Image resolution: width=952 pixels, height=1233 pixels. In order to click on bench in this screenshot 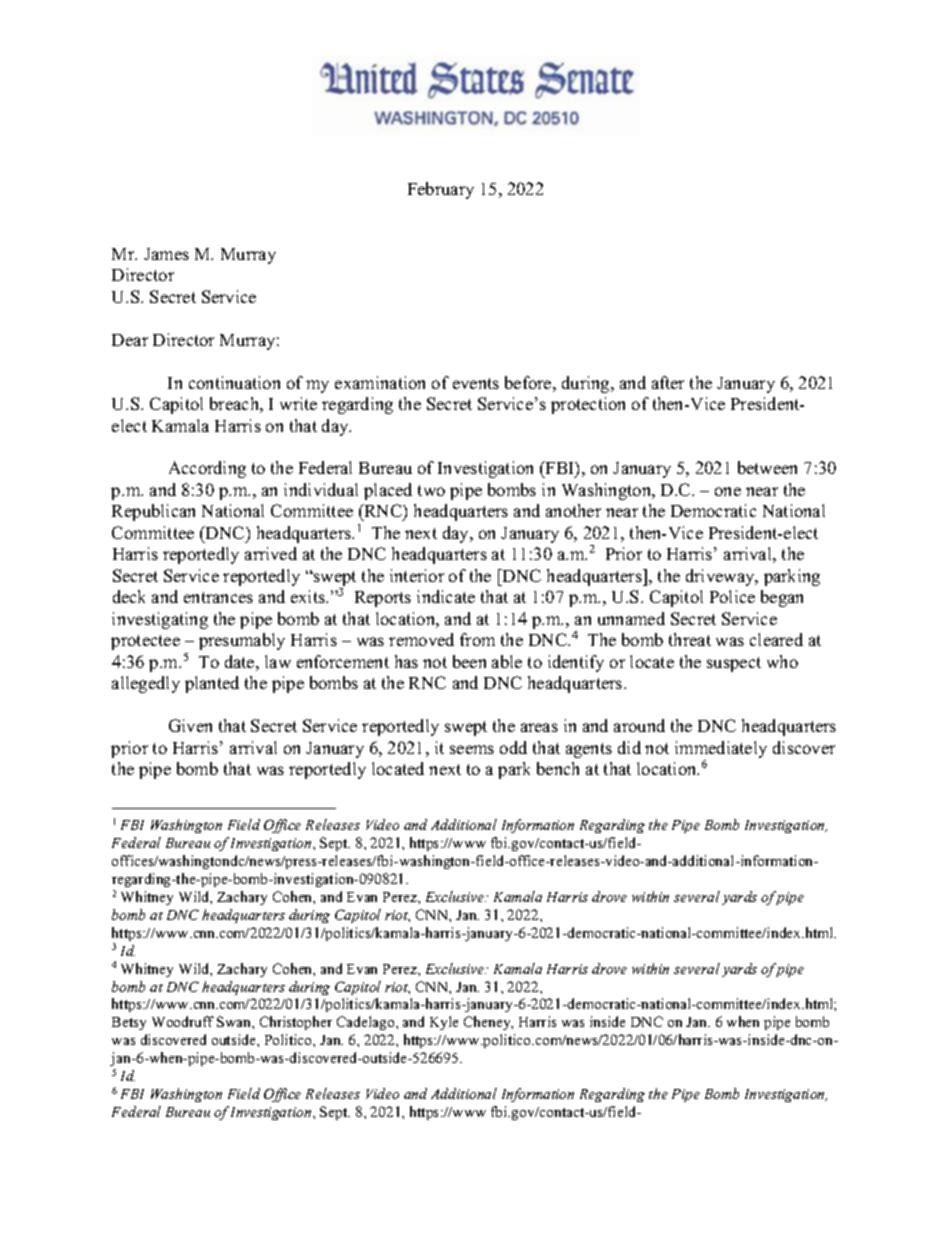, I will do `click(558, 768)`.
